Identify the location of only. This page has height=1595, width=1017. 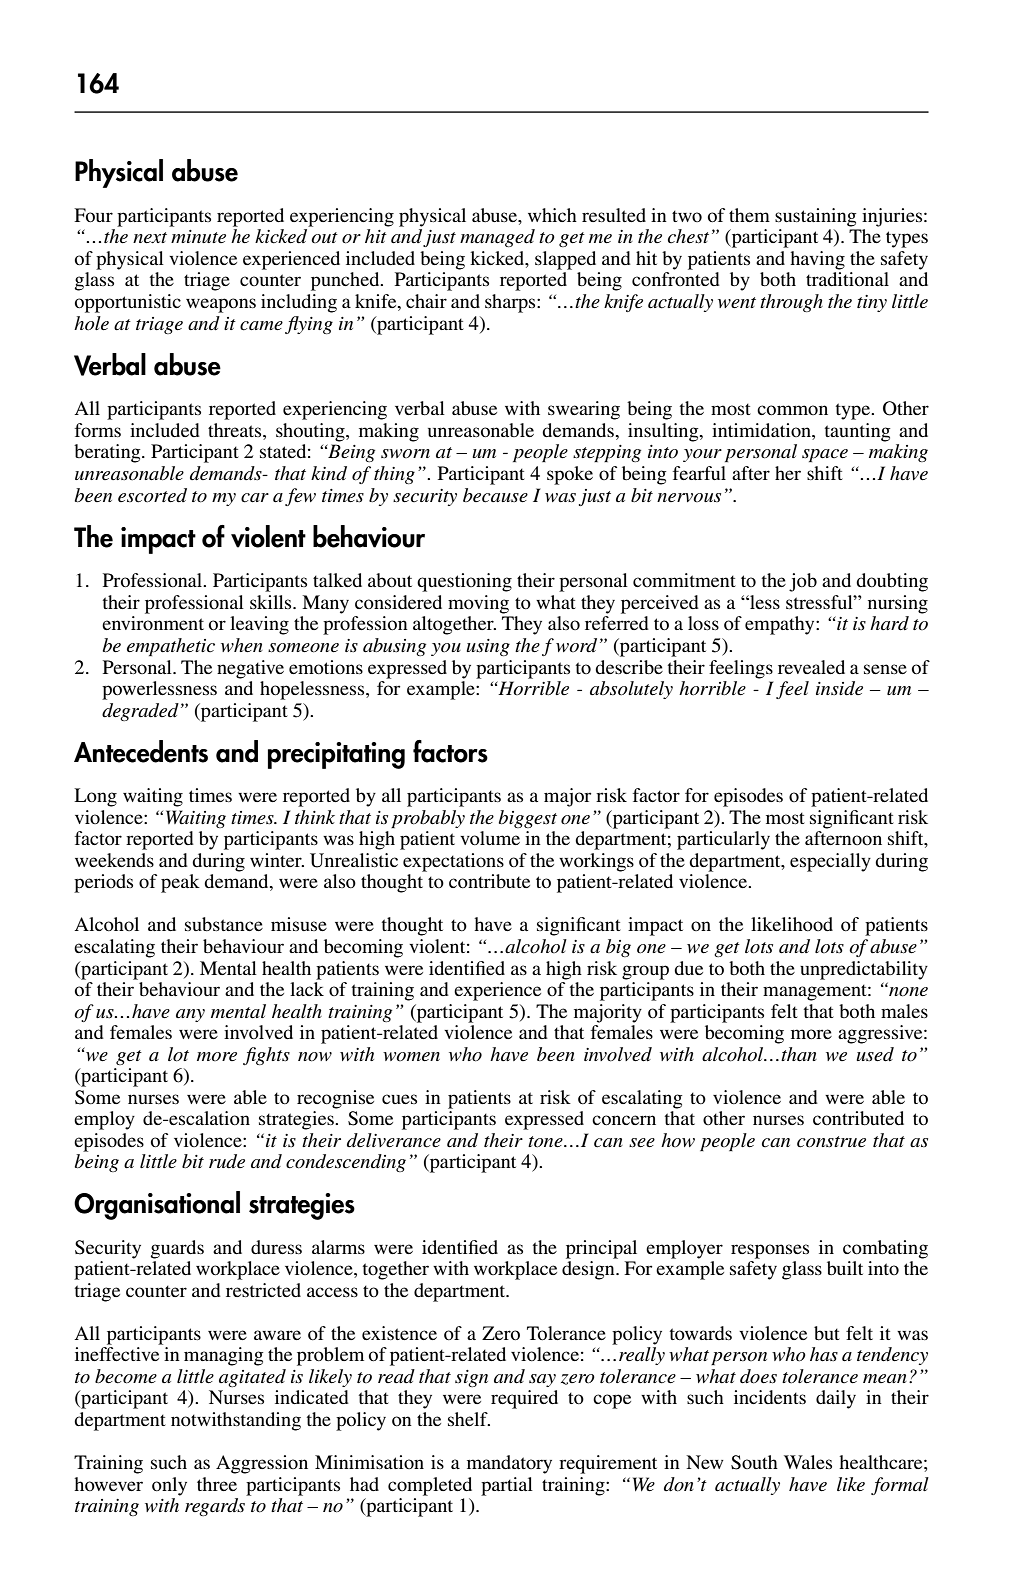
(169, 1486).
